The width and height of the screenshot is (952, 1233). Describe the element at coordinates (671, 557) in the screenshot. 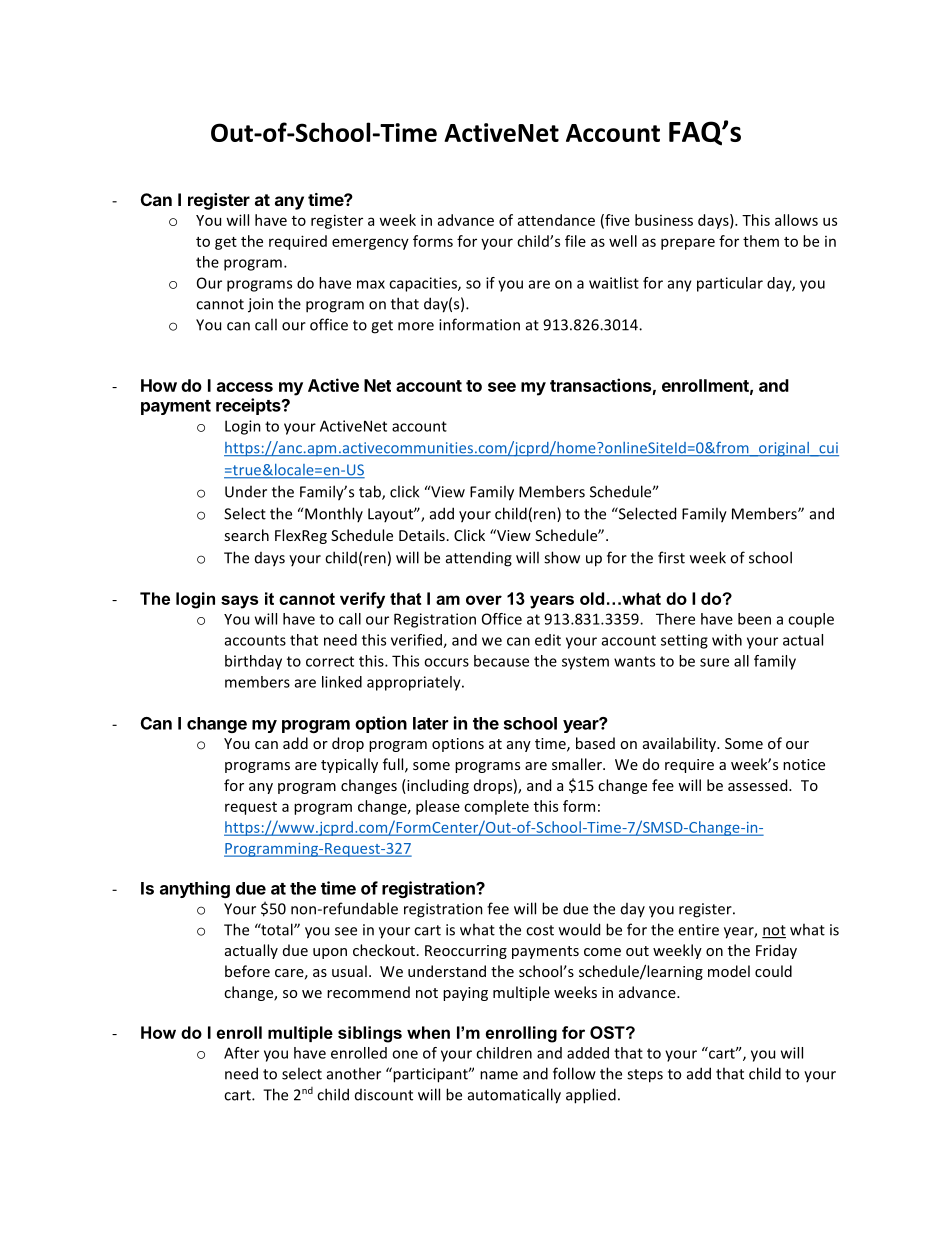

I see `first` at that location.
